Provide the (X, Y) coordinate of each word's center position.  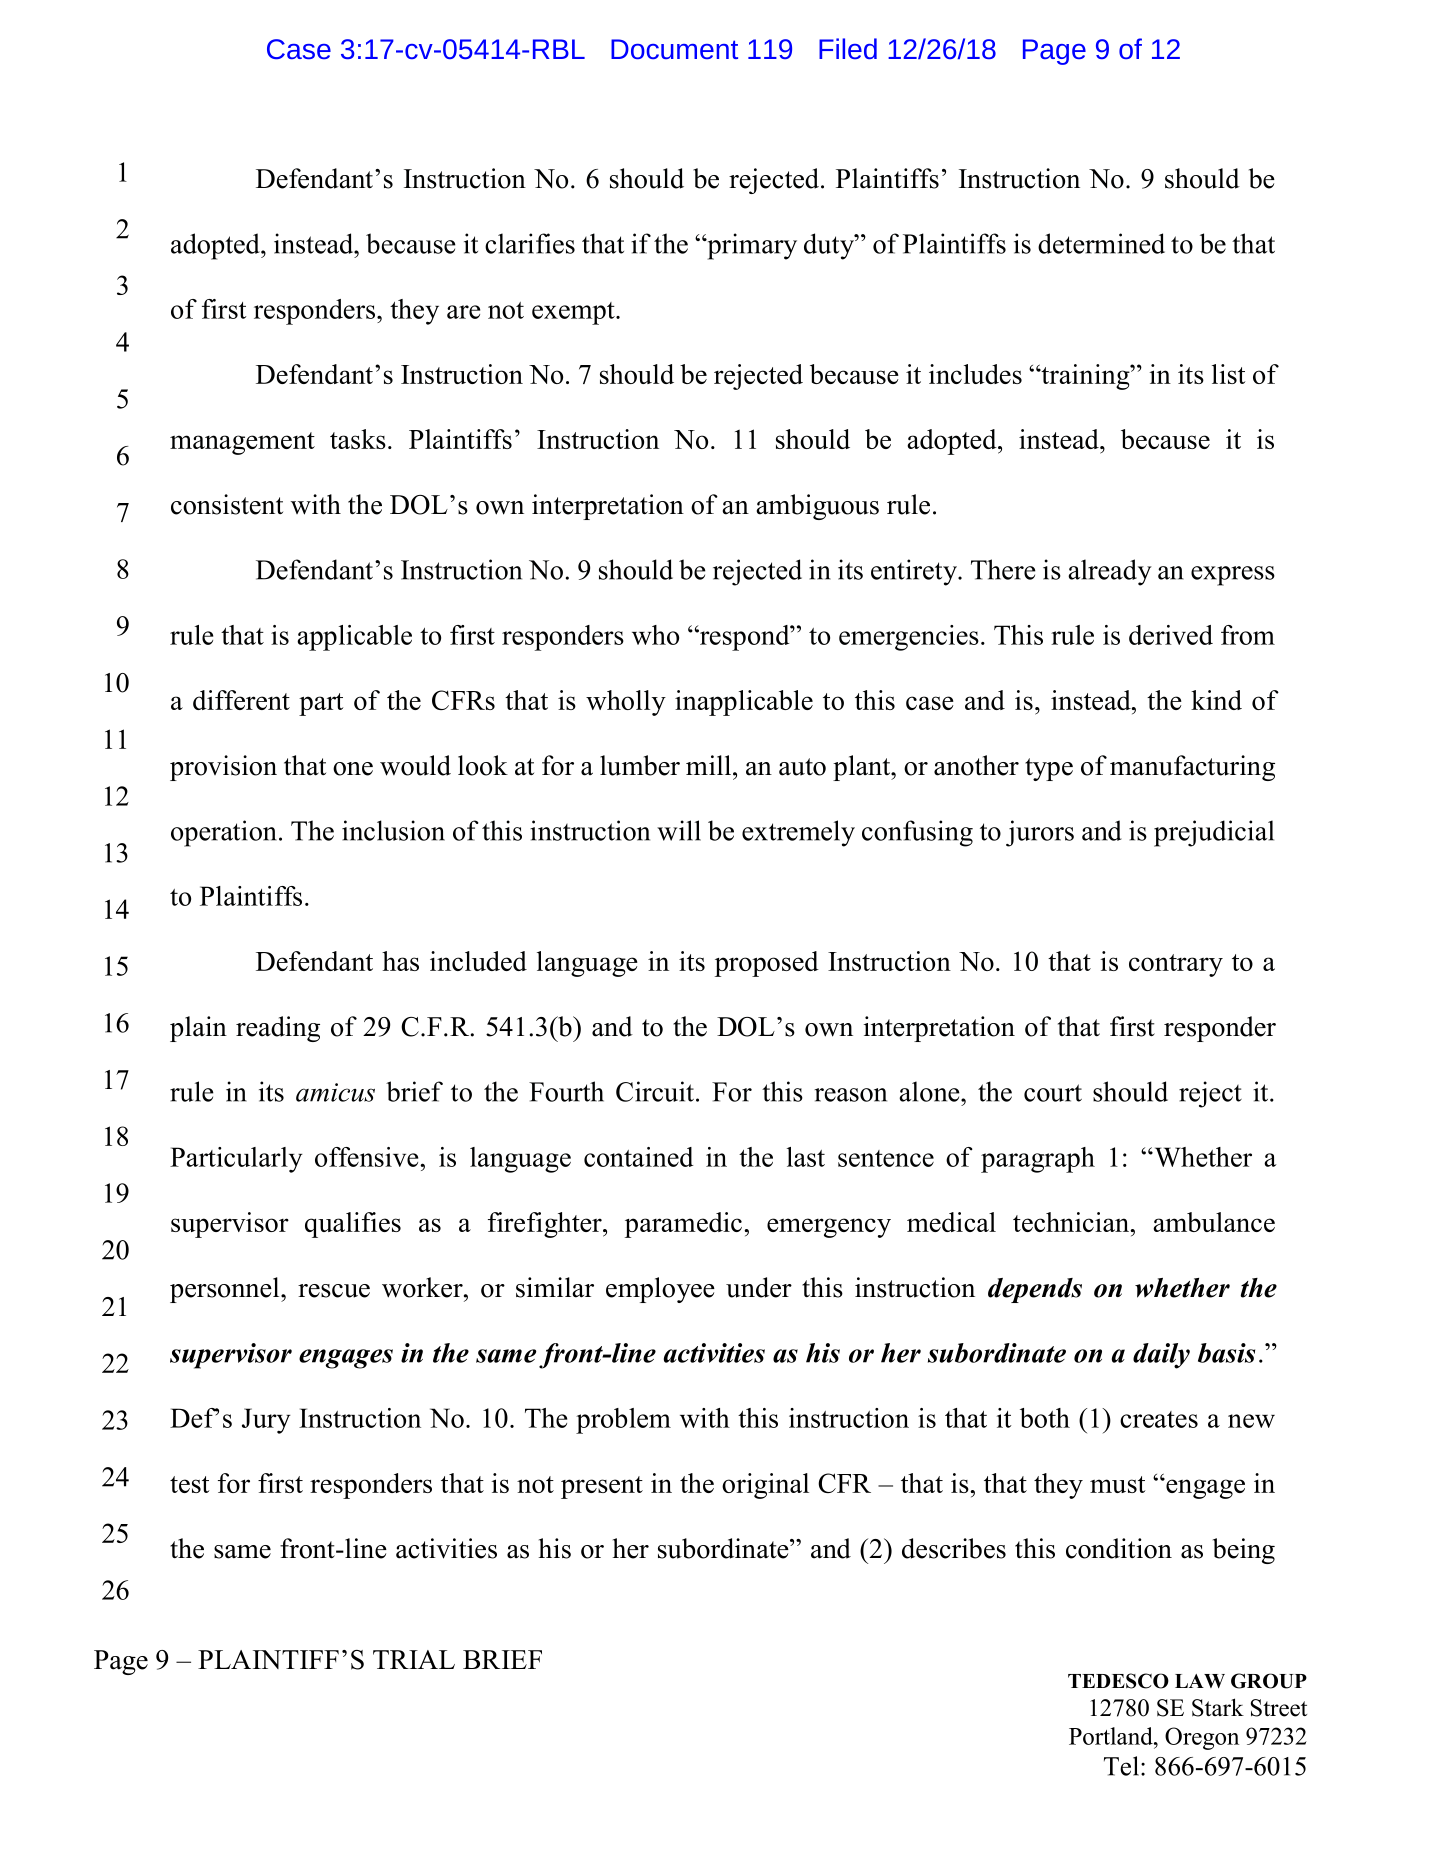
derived (1171, 635)
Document (674, 49)
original (765, 1486)
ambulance (1214, 1222)
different (241, 700)
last (806, 1157)
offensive (368, 1157)
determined (1101, 243)
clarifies (530, 243)
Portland (1112, 1736)
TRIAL (414, 1659)
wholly (626, 703)
